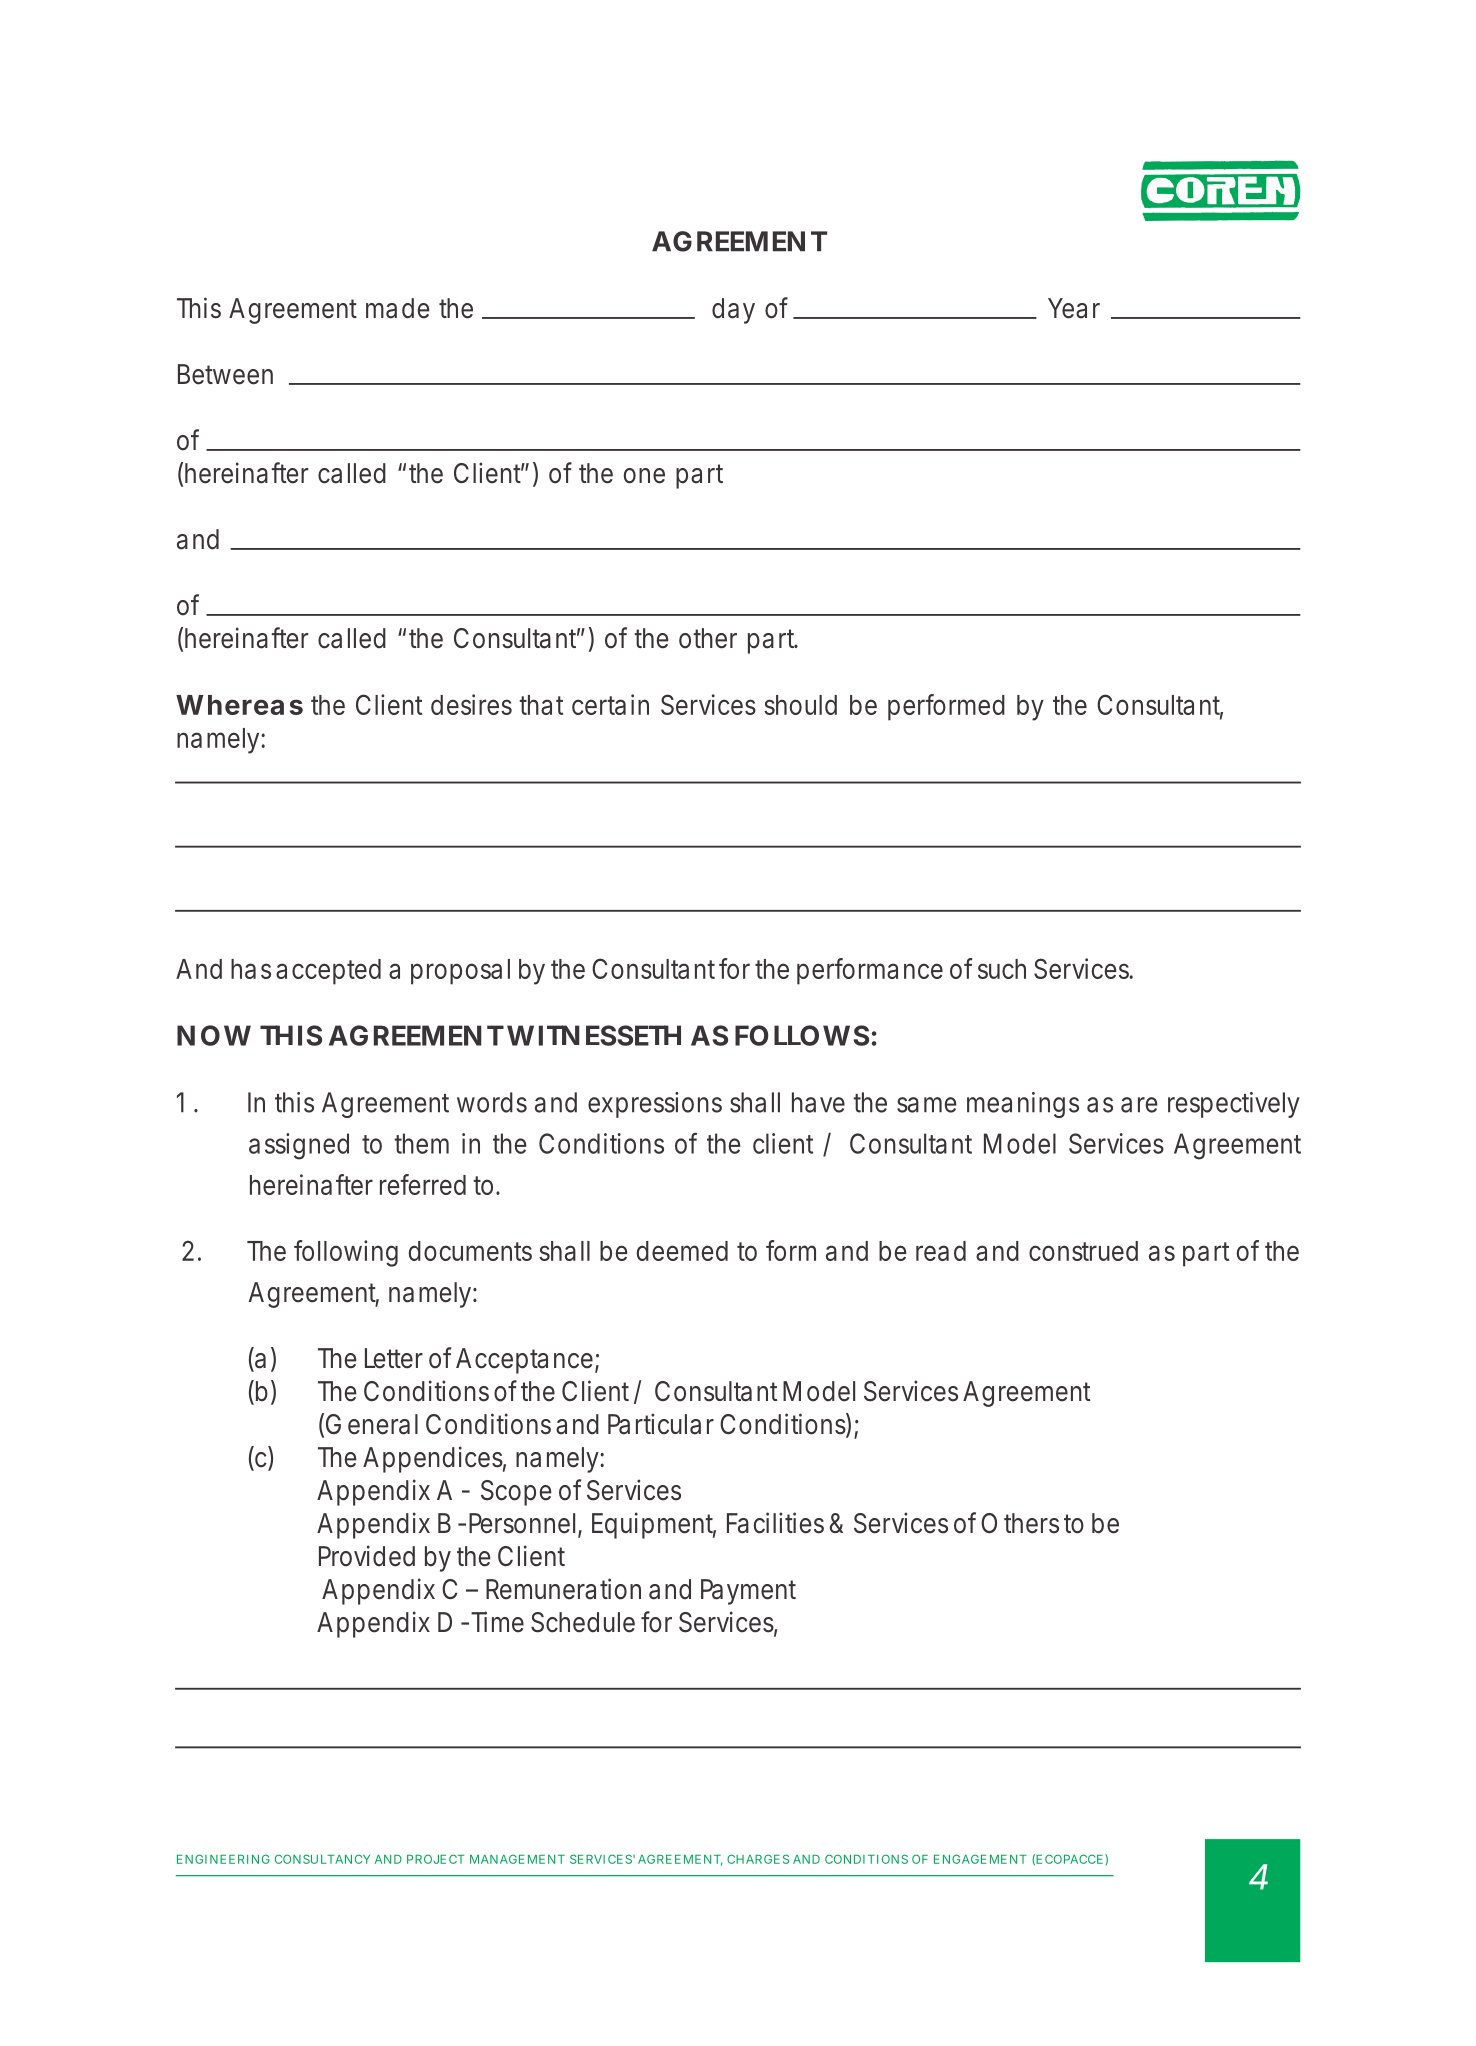 The image size is (1476, 2046). What do you see at coordinates (1083, 1251) in the image?
I see `construed` at bounding box center [1083, 1251].
